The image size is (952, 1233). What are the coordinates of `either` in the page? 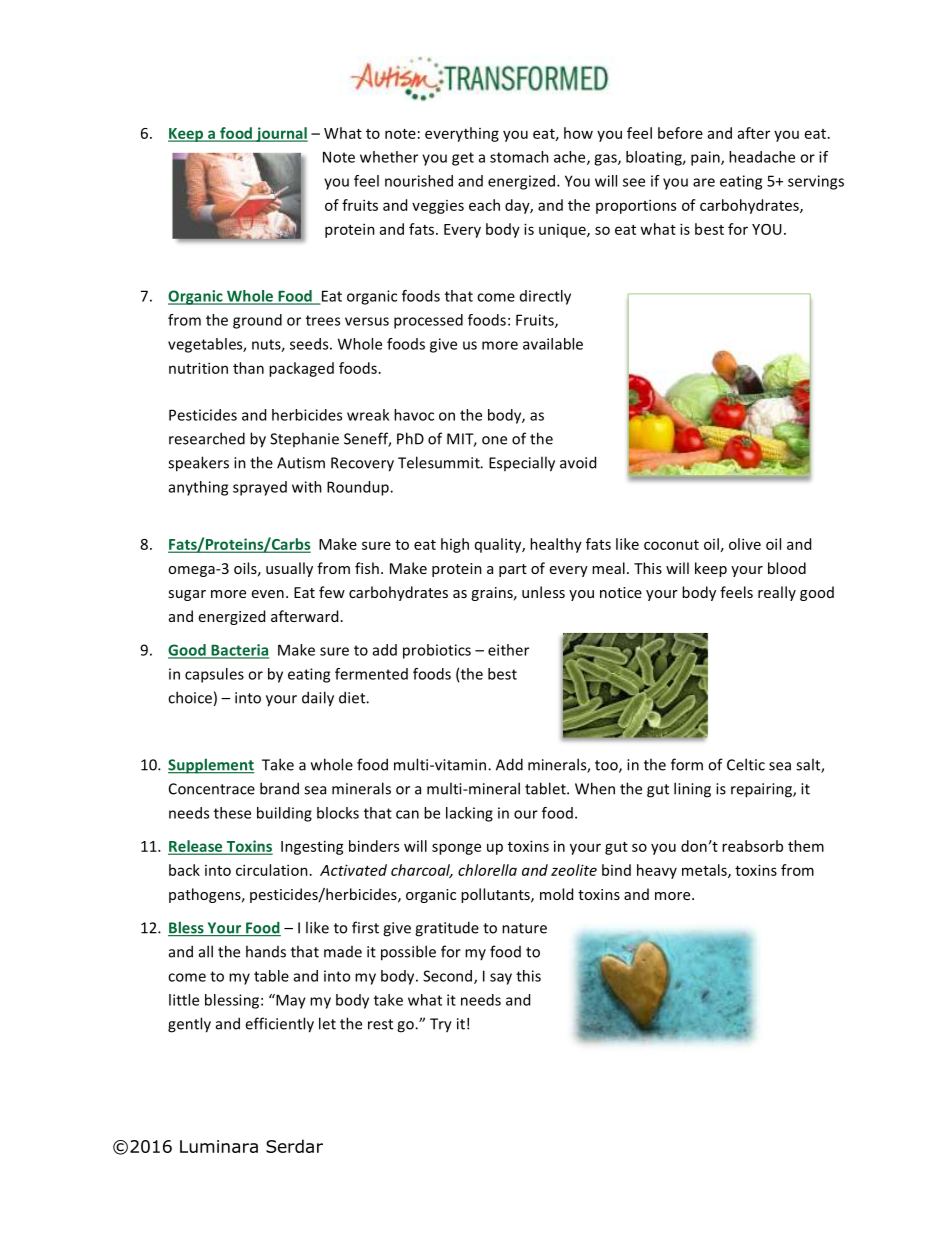 It's located at (508, 650).
